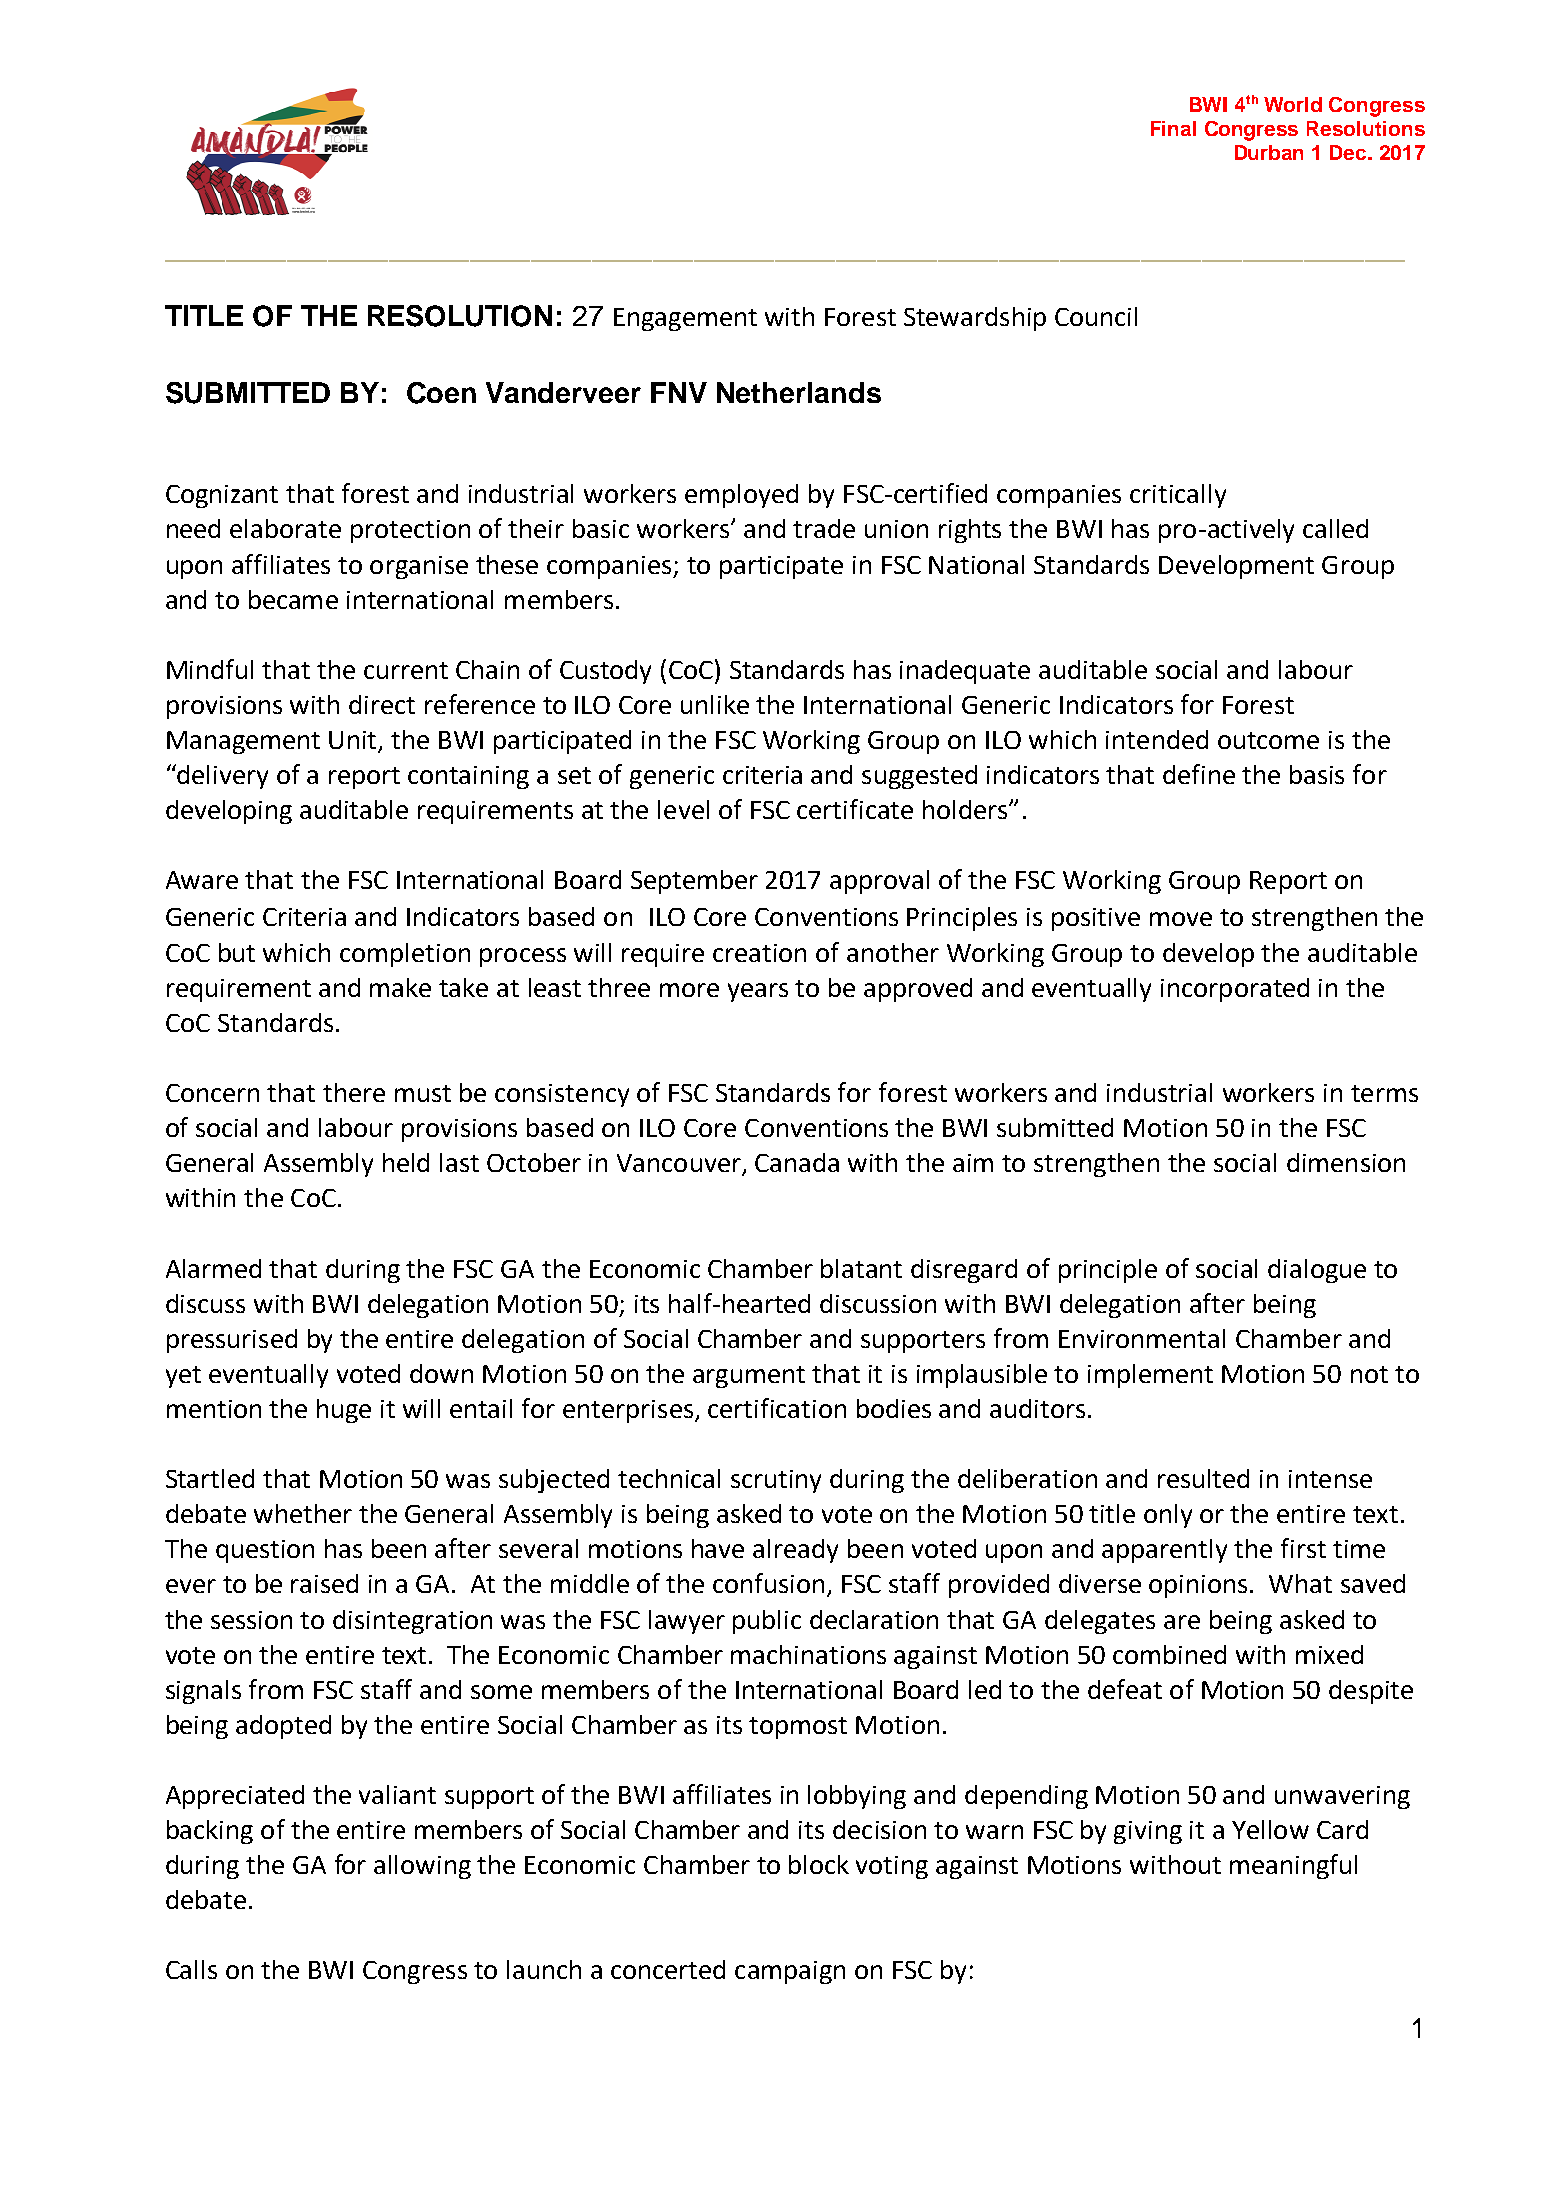  Describe the element at coordinates (1235, 990) in the screenshot. I see `incorporated` at that location.
